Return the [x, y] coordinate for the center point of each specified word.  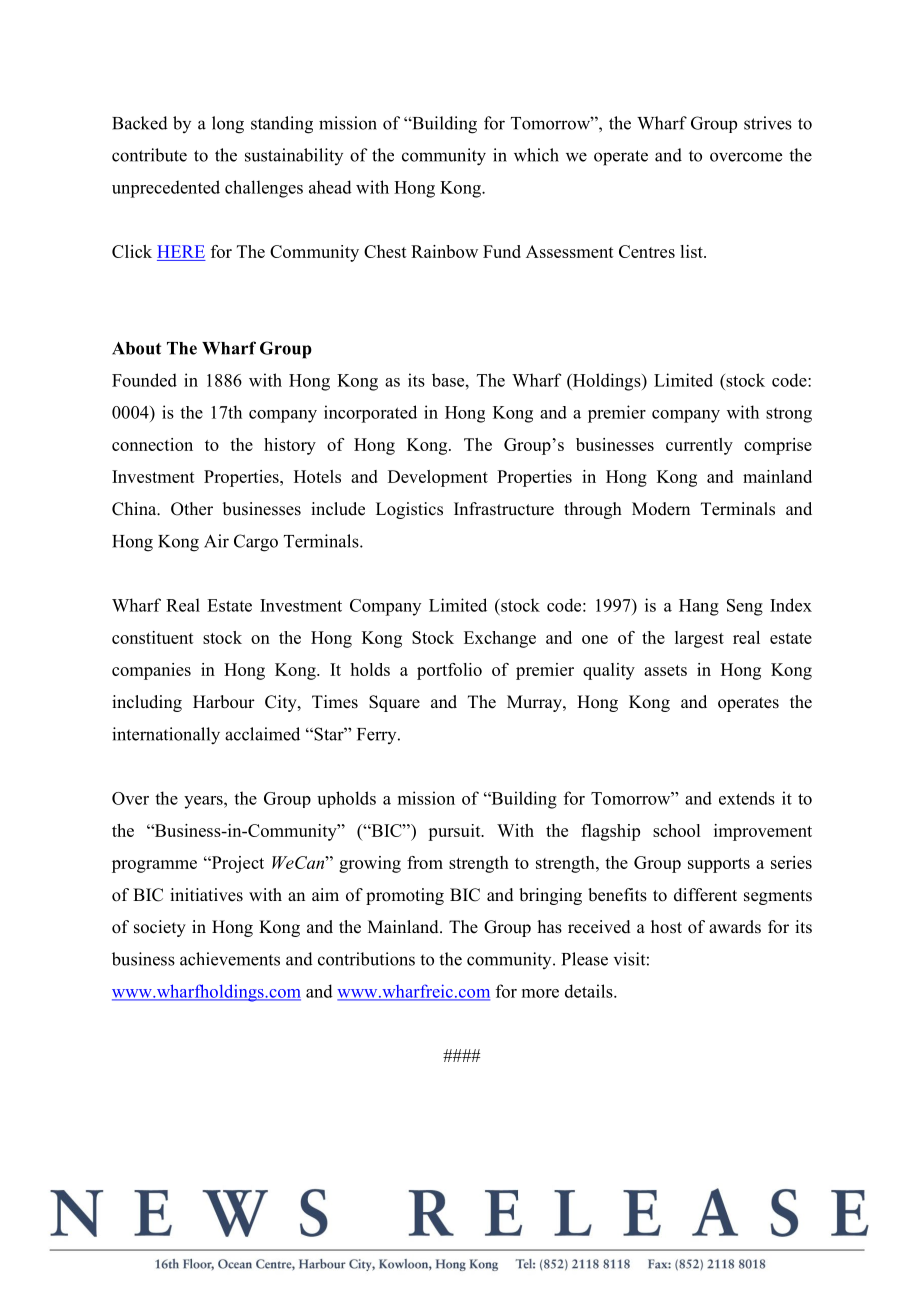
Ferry [378, 736]
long [228, 125]
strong [789, 415]
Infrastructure [504, 509]
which [536, 155]
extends [747, 798]
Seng [745, 607]
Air [216, 541]
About [136, 348]
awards [735, 927]
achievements [230, 959]
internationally [166, 736]
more [540, 993]
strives [768, 123]
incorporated [370, 414]
